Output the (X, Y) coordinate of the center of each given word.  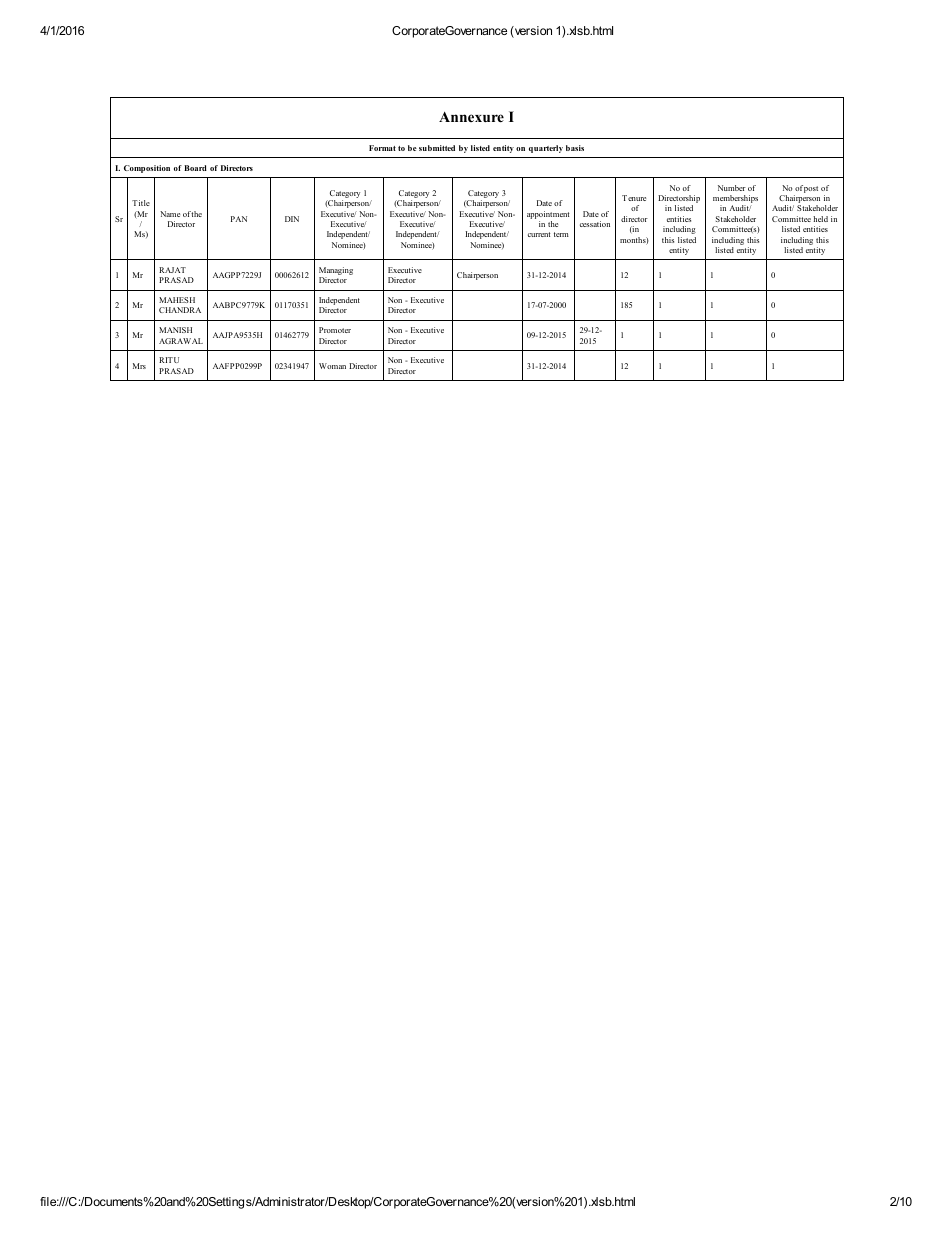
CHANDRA (180, 310)
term (561, 234)
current (539, 234)
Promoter (335, 330)
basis (575, 148)
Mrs (139, 366)
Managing (336, 272)
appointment (548, 215)
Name (170, 214)
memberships (735, 200)
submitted (437, 148)
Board (195, 168)
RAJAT (172, 270)
